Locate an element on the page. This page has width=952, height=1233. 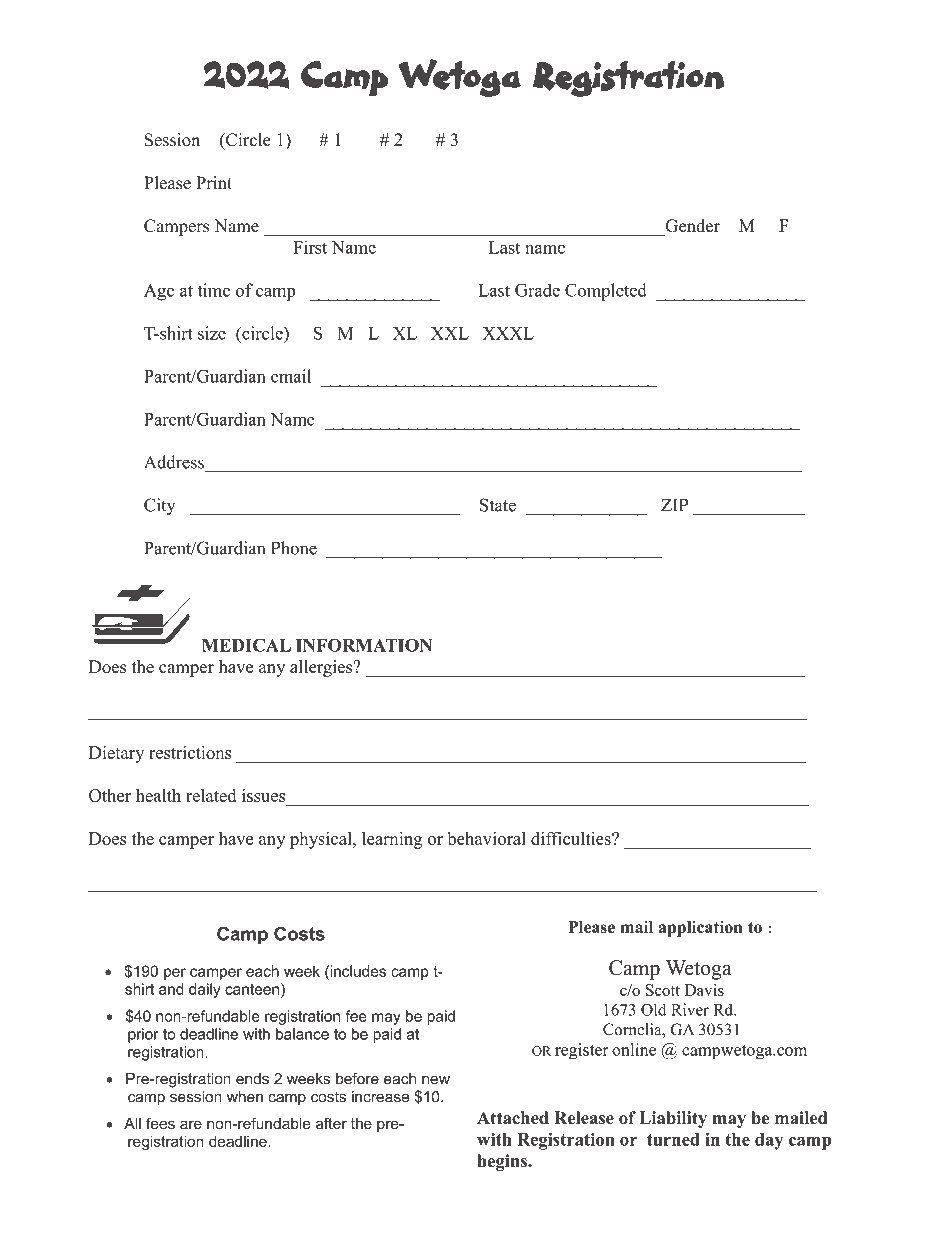
behavioral is located at coordinates (486, 838).
